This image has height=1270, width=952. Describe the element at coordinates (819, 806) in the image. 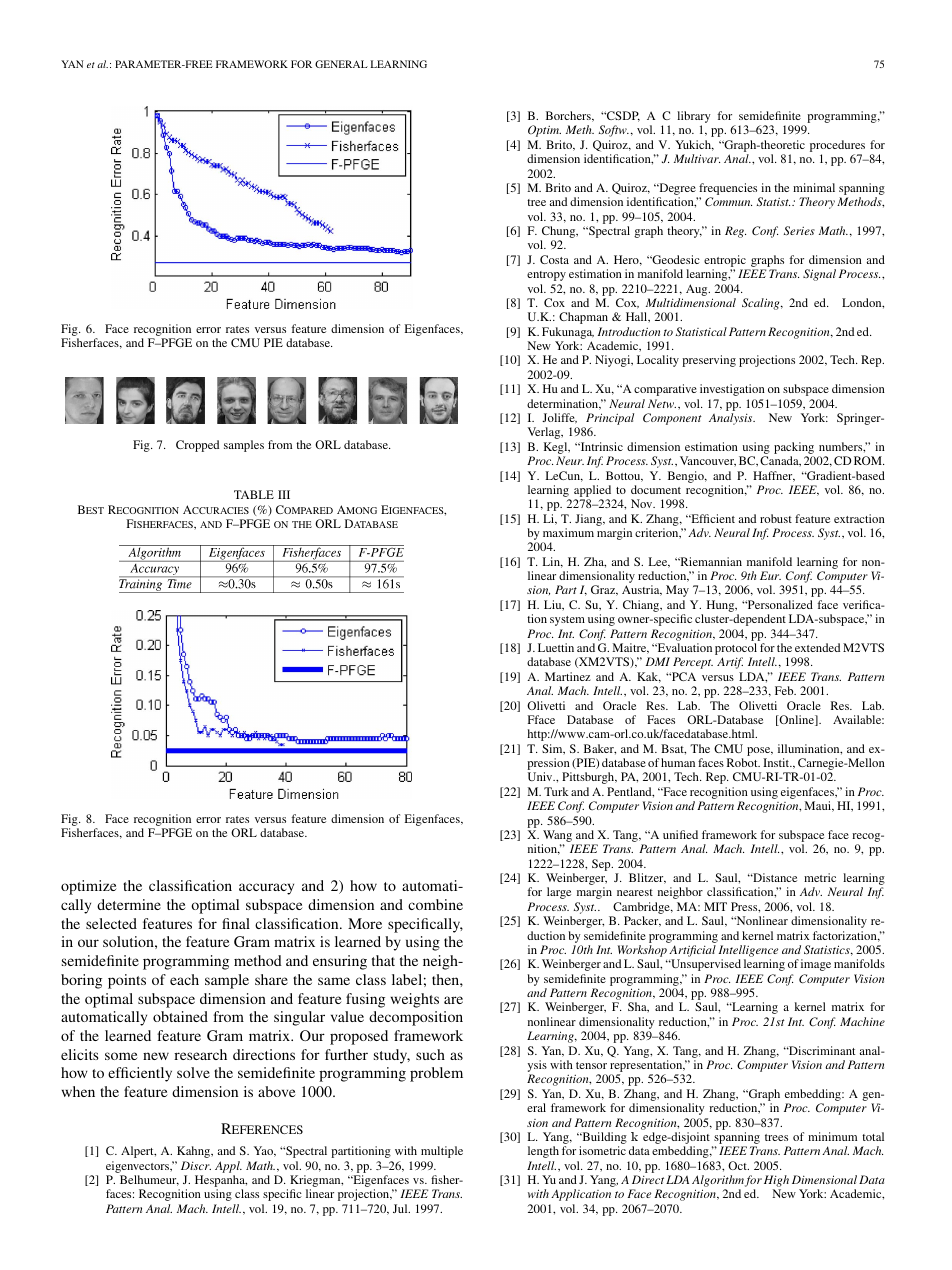

I see `Maui` at that location.
